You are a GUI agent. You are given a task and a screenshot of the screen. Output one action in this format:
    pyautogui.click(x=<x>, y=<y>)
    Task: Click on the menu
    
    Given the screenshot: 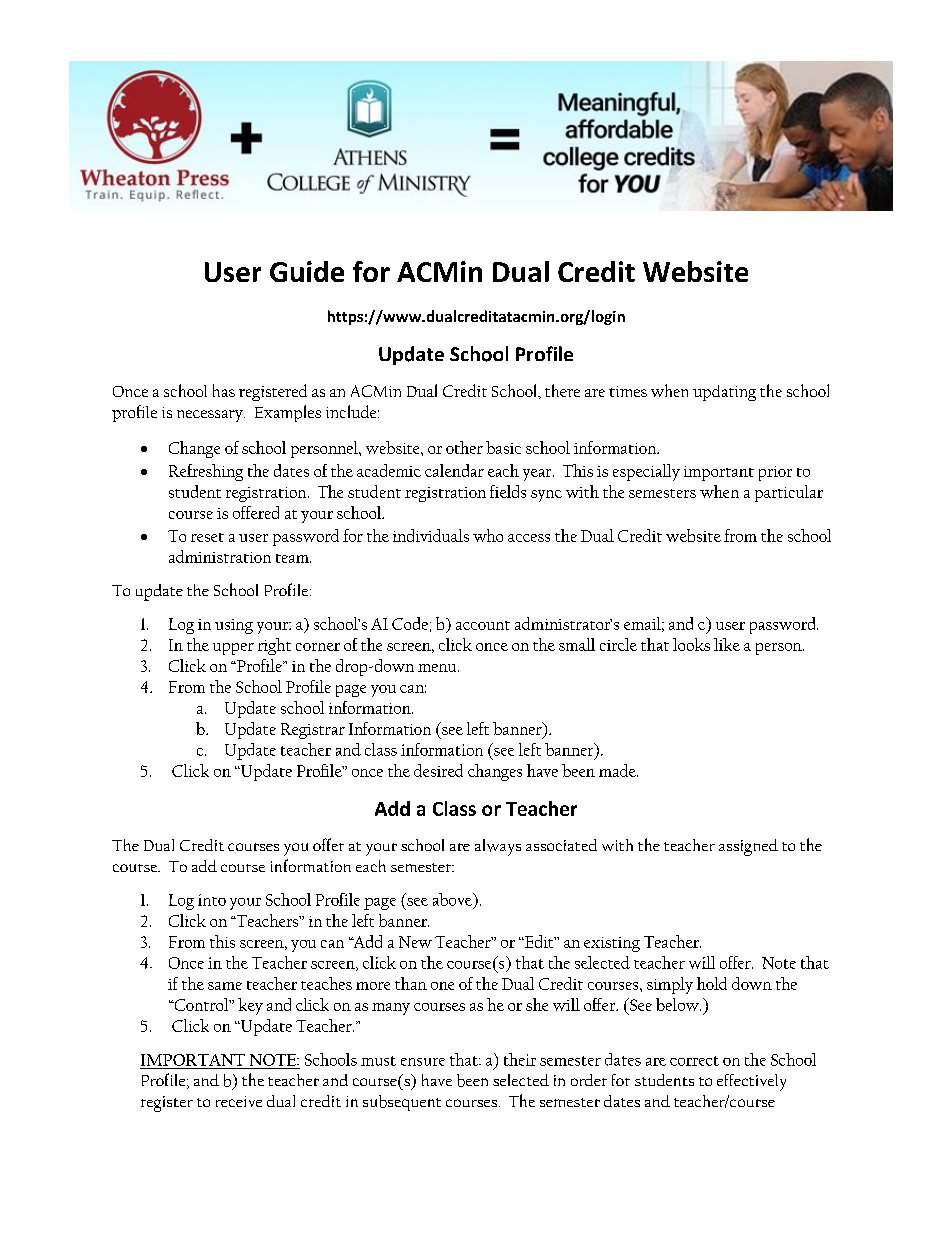 What is the action you would take?
    pyautogui.click(x=437, y=668)
